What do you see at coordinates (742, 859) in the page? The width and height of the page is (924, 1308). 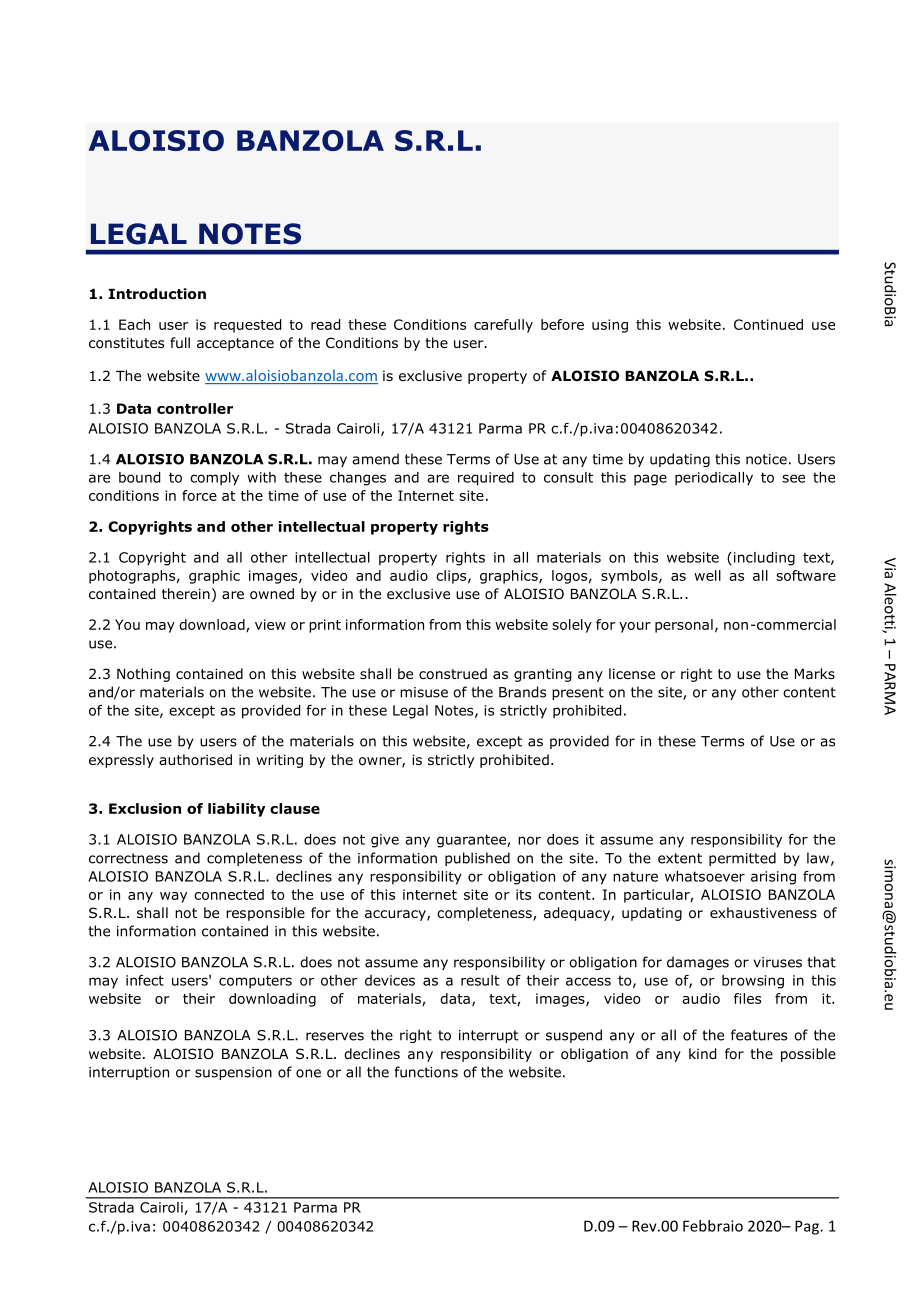 I see `permitted` at bounding box center [742, 859].
